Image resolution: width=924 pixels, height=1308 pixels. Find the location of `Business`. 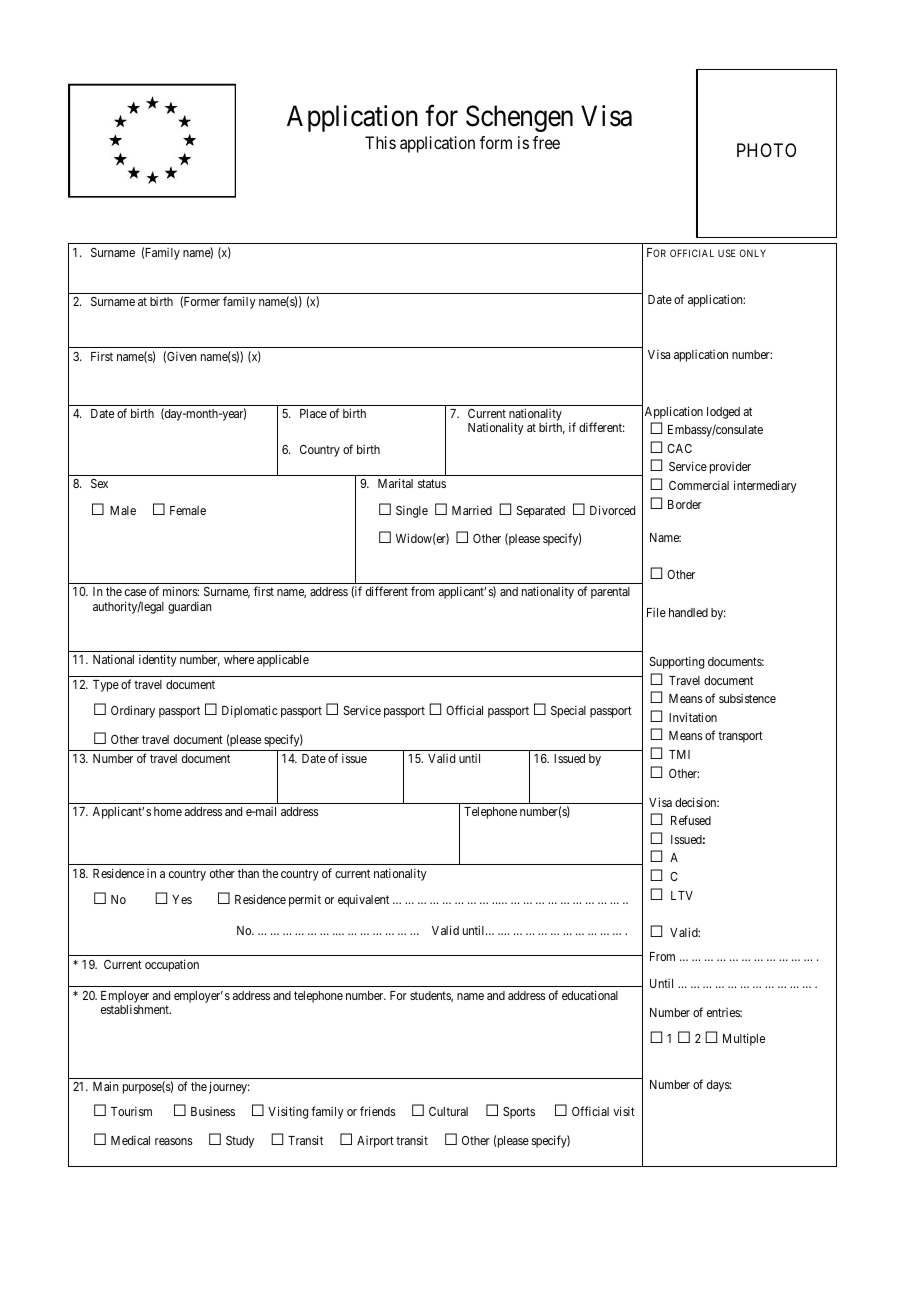

Business is located at coordinates (213, 1111).
